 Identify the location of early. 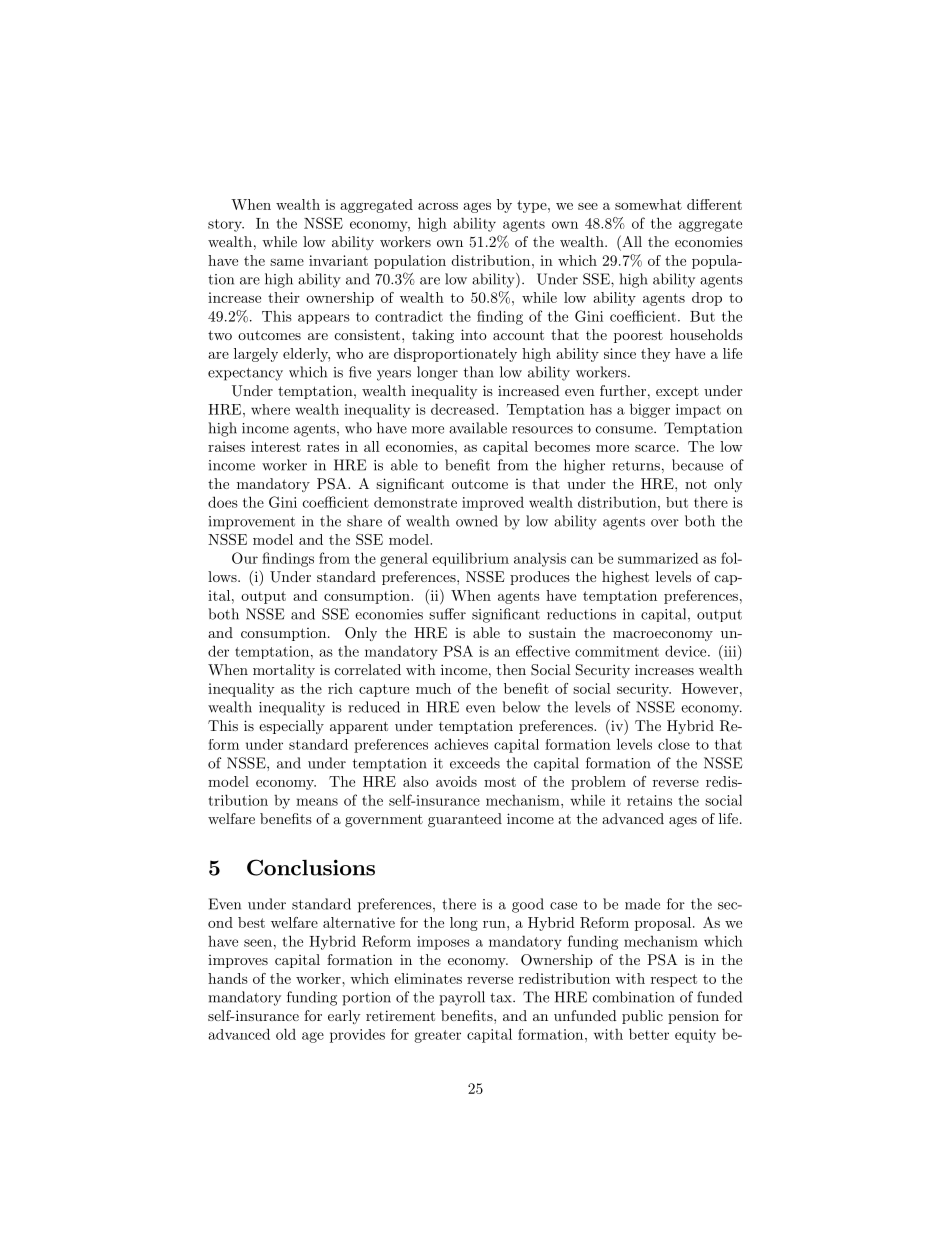
(344, 1017).
